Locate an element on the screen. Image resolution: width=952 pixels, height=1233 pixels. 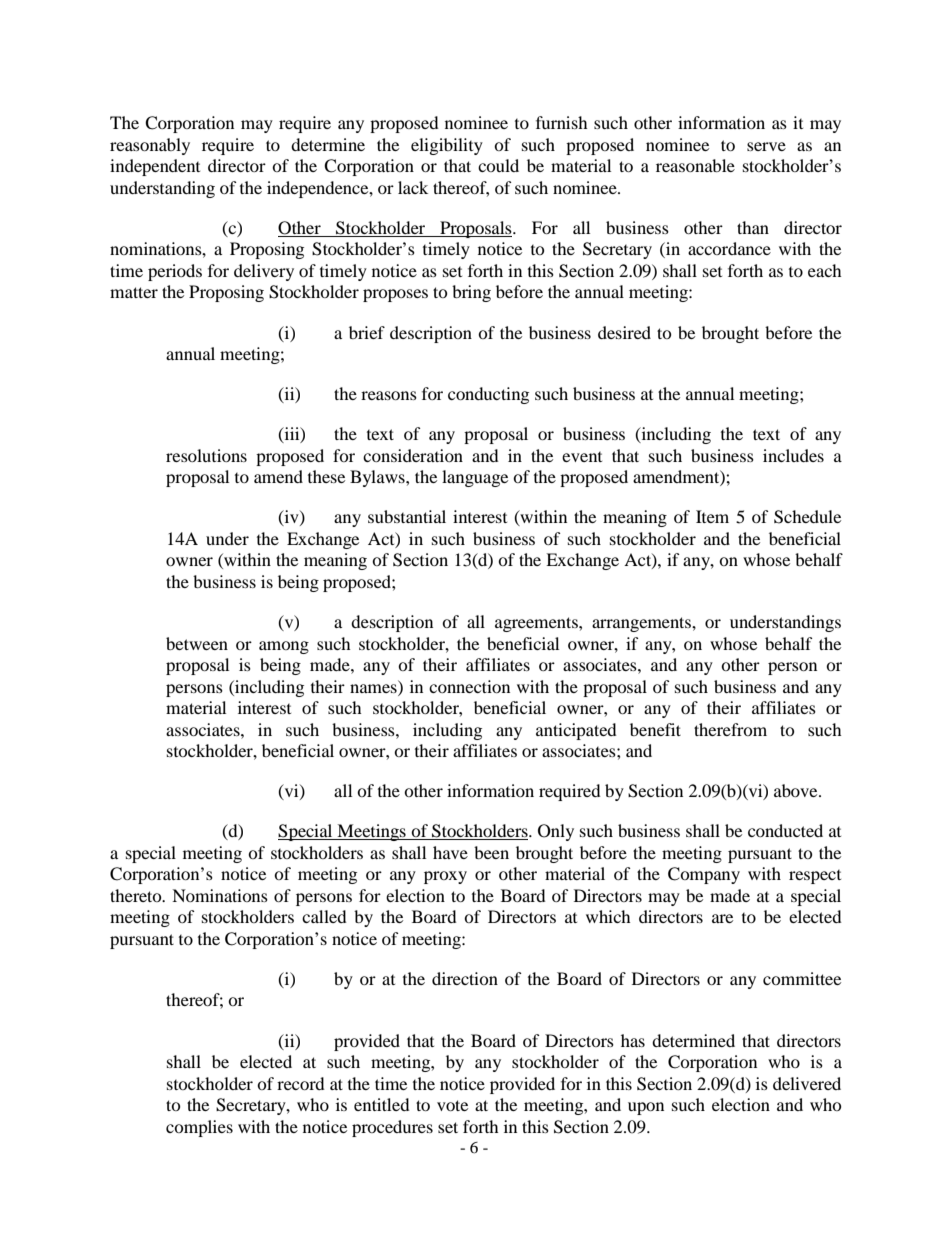
could is located at coordinates (498, 165).
